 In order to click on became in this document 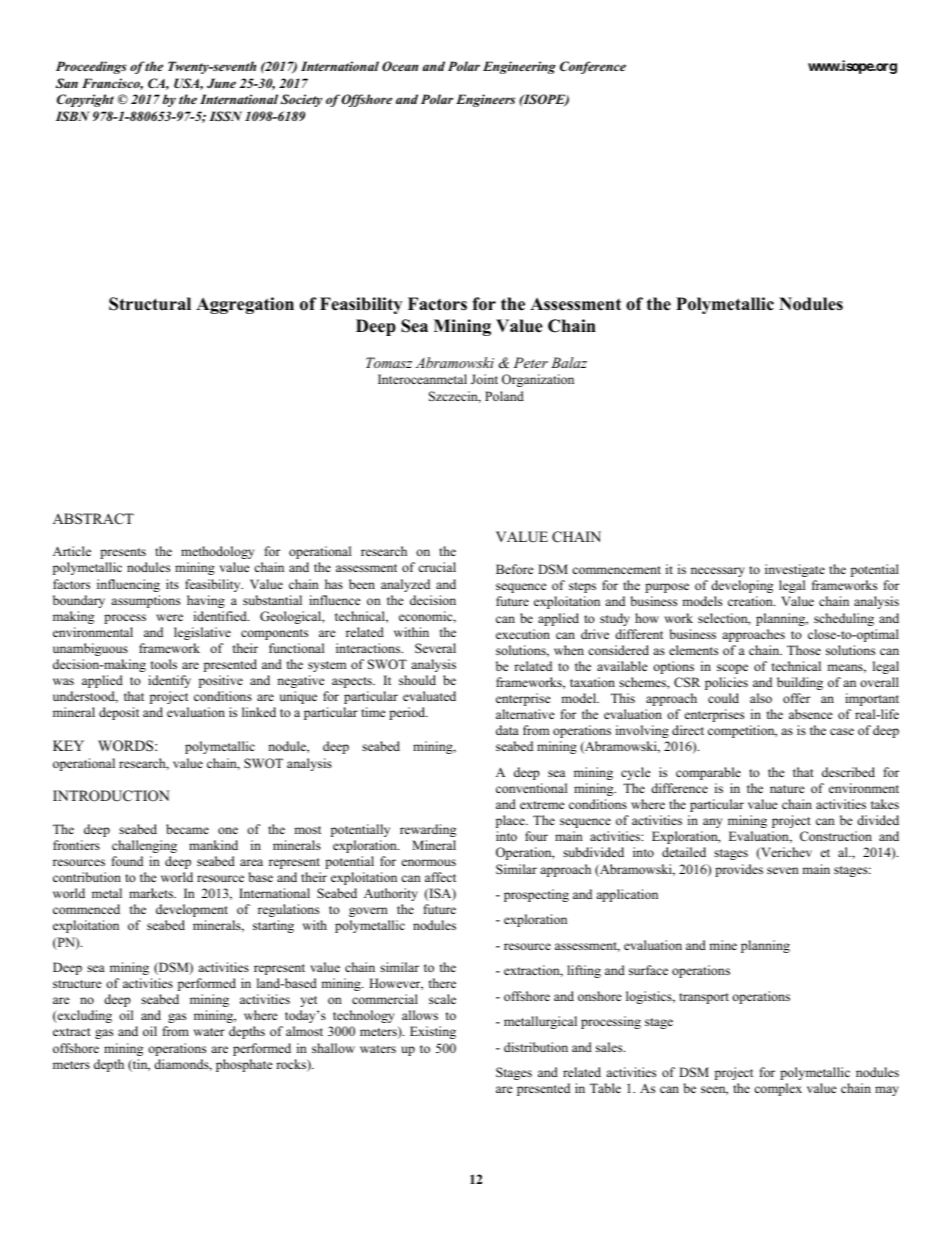, I will do `click(187, 829)`.
